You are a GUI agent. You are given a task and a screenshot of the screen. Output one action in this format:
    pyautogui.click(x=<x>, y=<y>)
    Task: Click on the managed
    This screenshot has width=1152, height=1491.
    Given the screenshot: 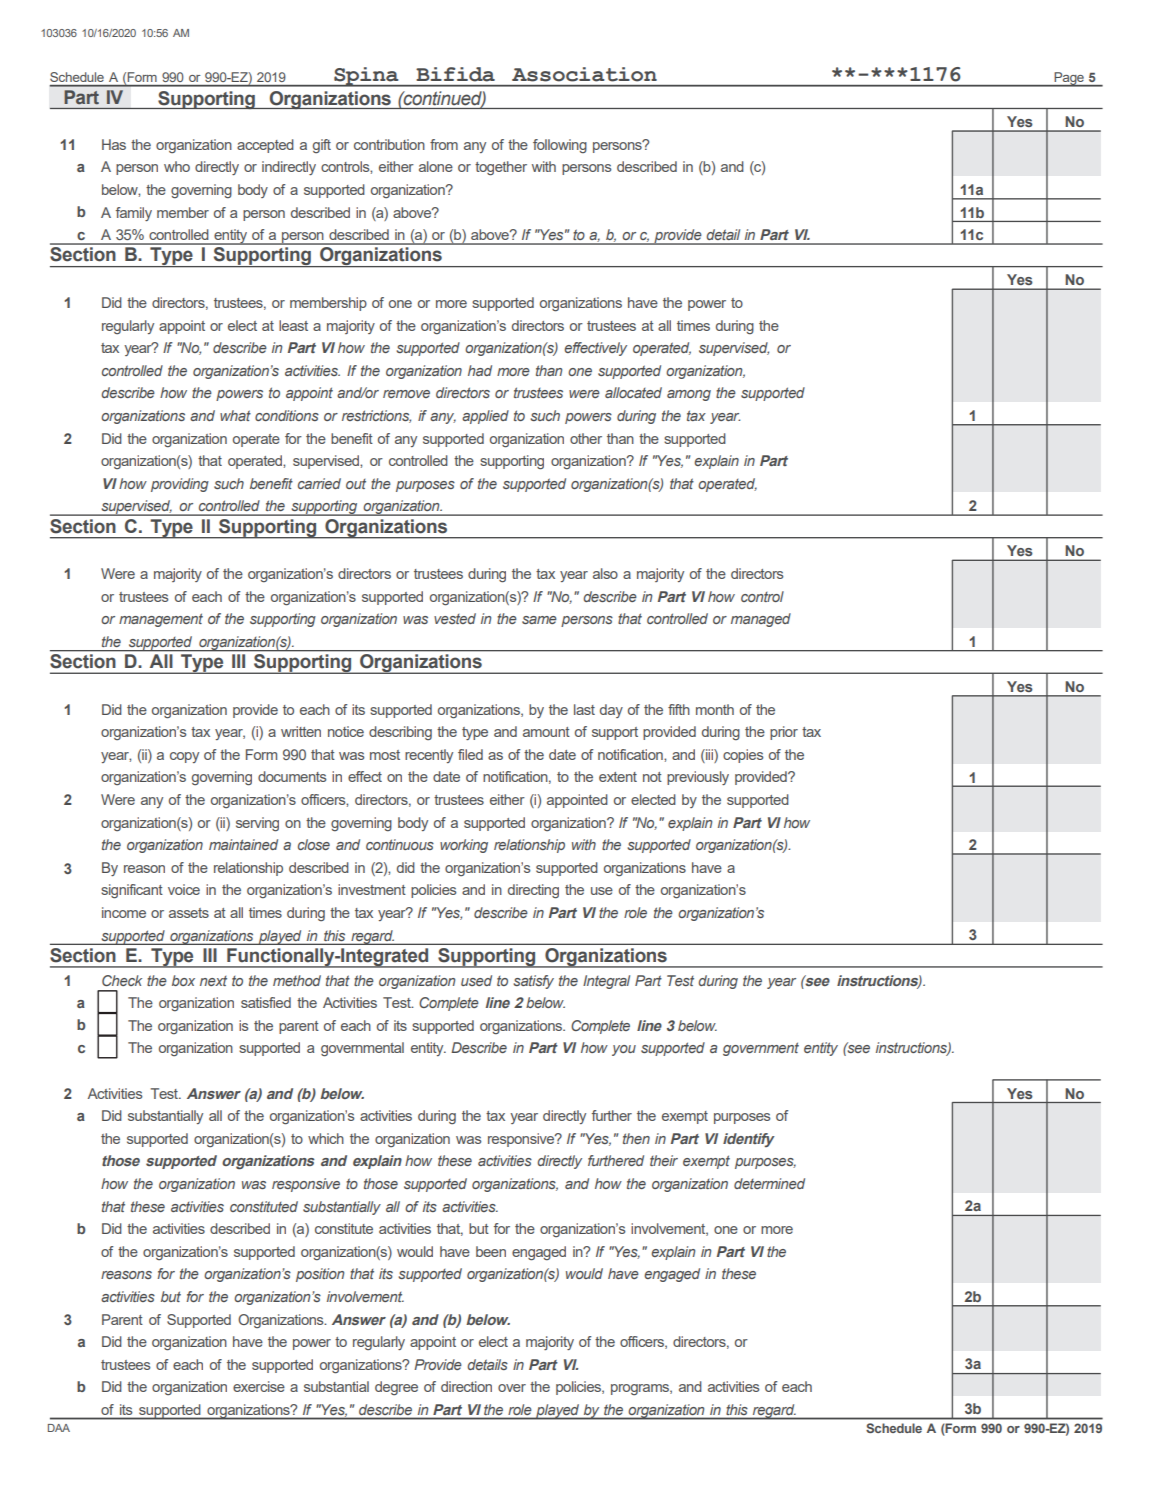 What is the action you would take?
    pyautogui.click(x=761, y=620)
